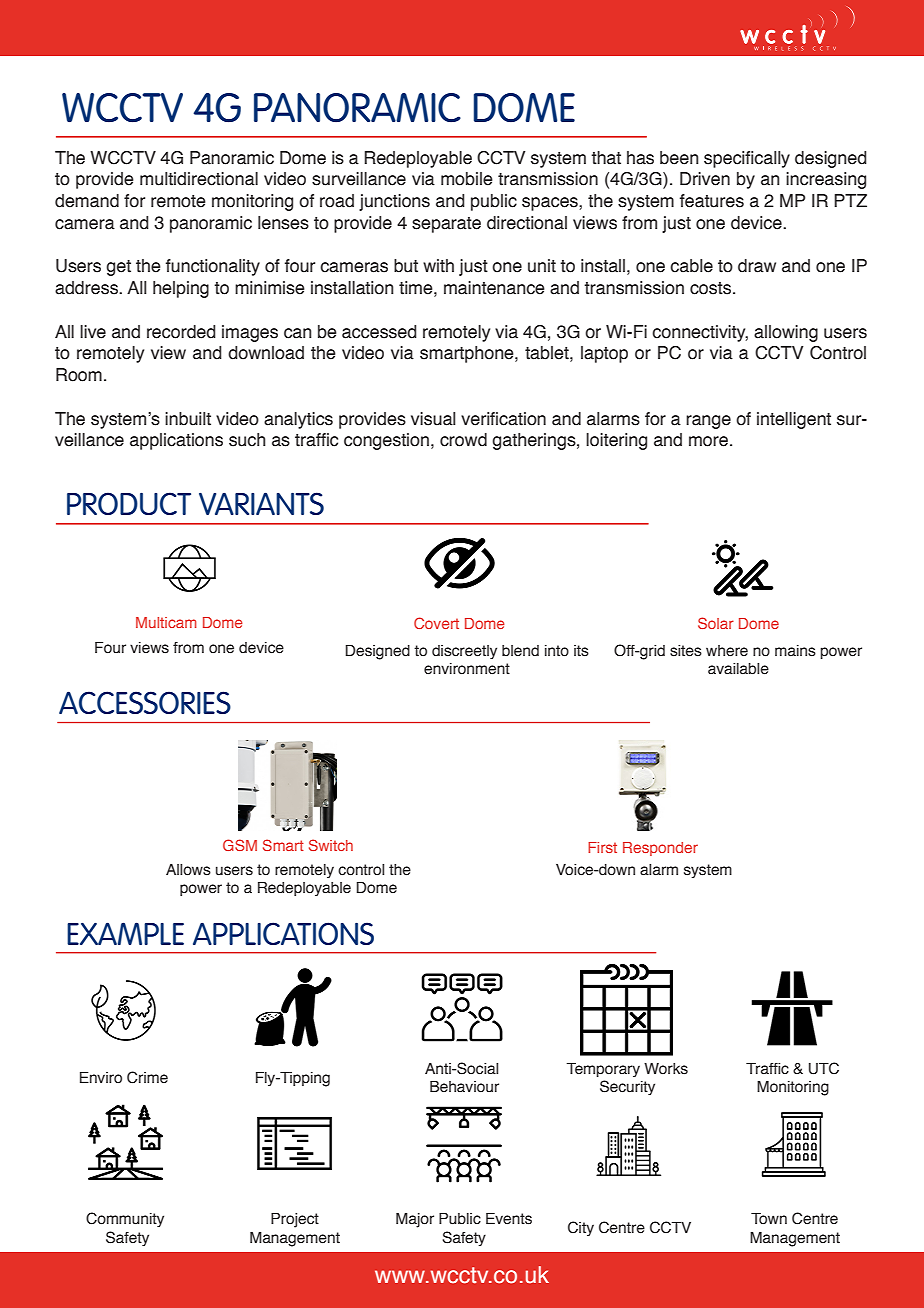  What do you see at coordinates (464, 652) in the image?
I see `discreetly` at bounding box center [464, 652].
